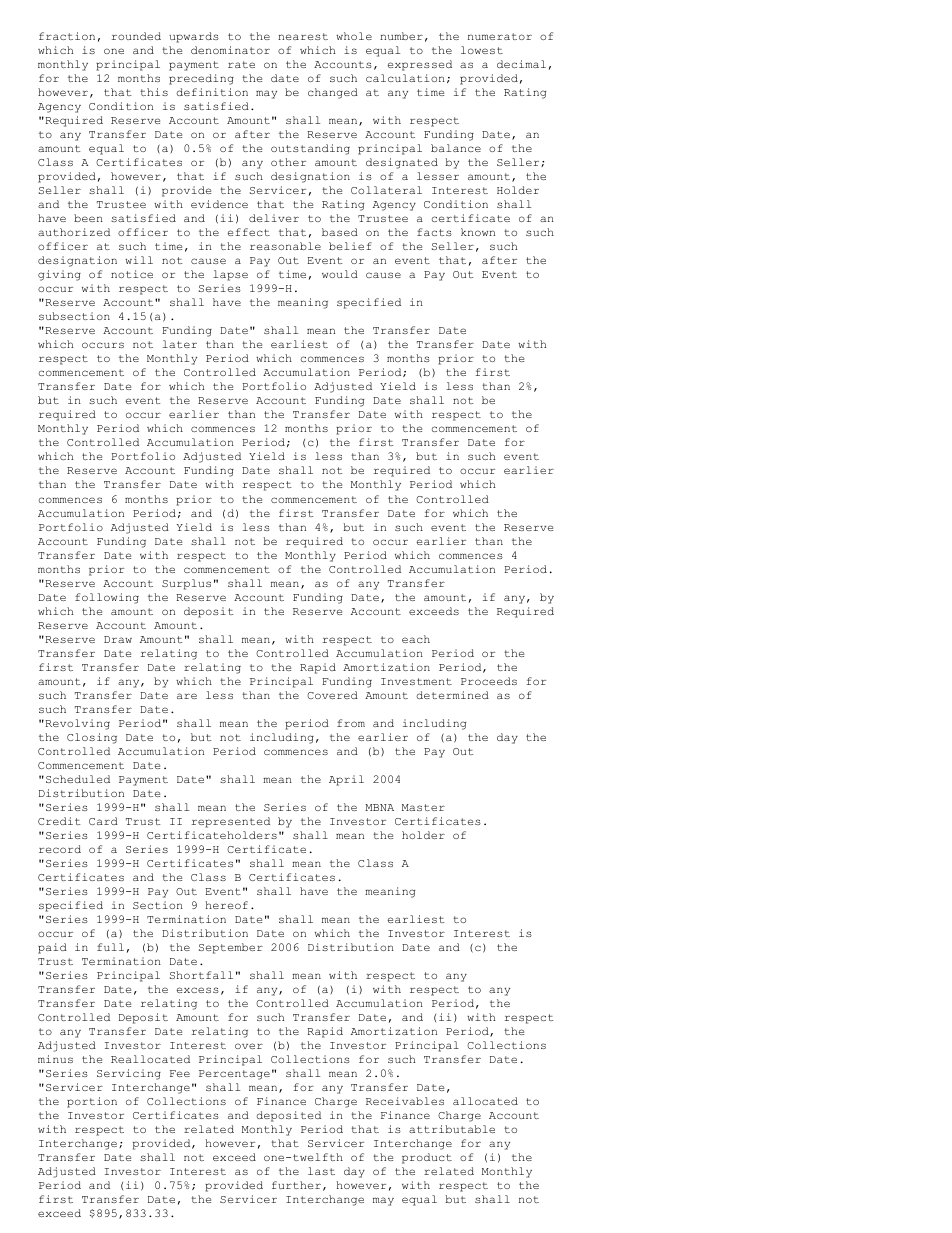 Image resolution: width=952 pixels, height=1233 pixels. Describe the element at coordinates (92, 1102) in the page. I see `portion` at that location.
